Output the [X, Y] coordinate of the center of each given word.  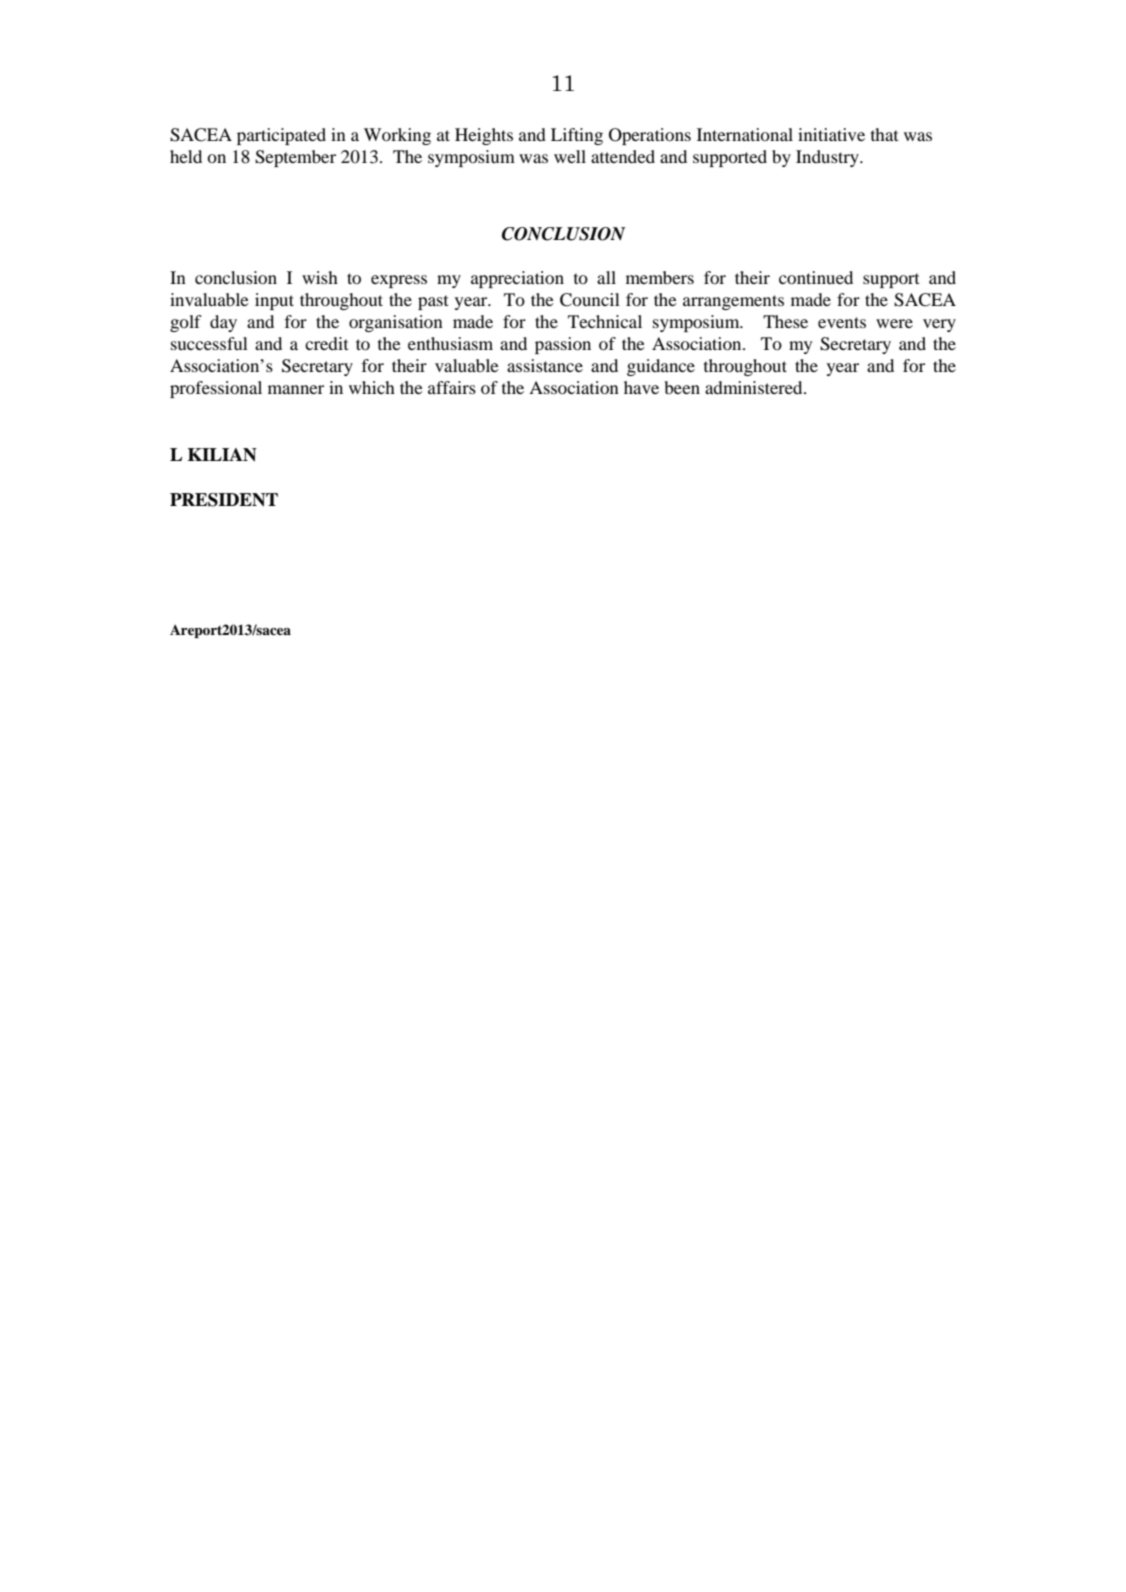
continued [816, 277]
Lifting [577, 136]
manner [296, 389]
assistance [545, 365]
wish [320, 277]
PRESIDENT [224, 500]
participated [281, 136]
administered [755, 387]
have [641, 387]
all [606, 277]
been [682, 387]
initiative [831, 134]
